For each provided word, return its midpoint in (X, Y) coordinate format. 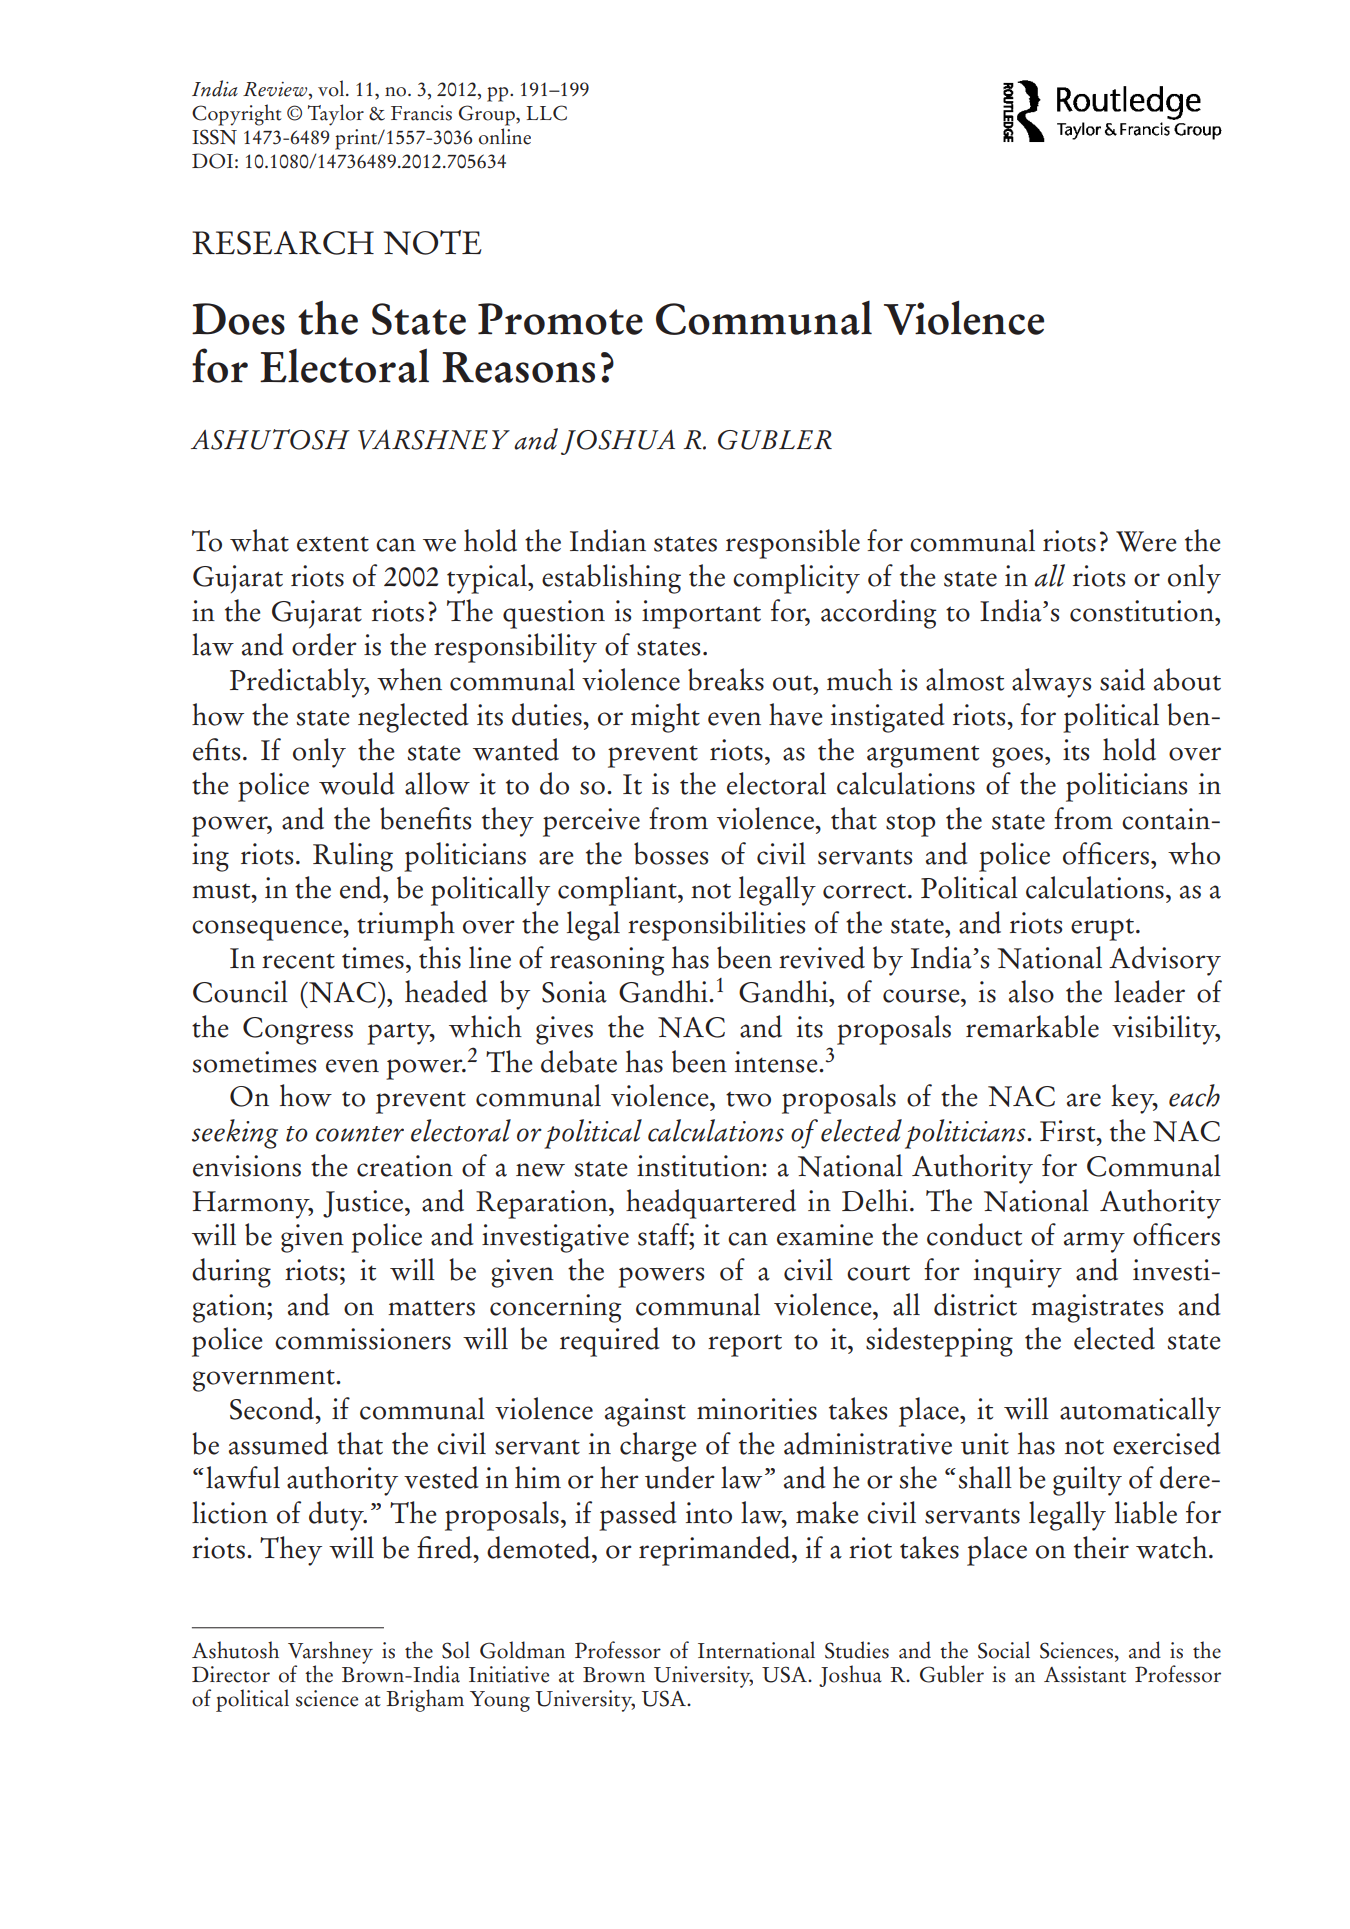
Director (231, 1674)
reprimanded (716, 1551)
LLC (546, 113)
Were (1146, 541)
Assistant (1085, 1674)
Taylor (336, 115)
